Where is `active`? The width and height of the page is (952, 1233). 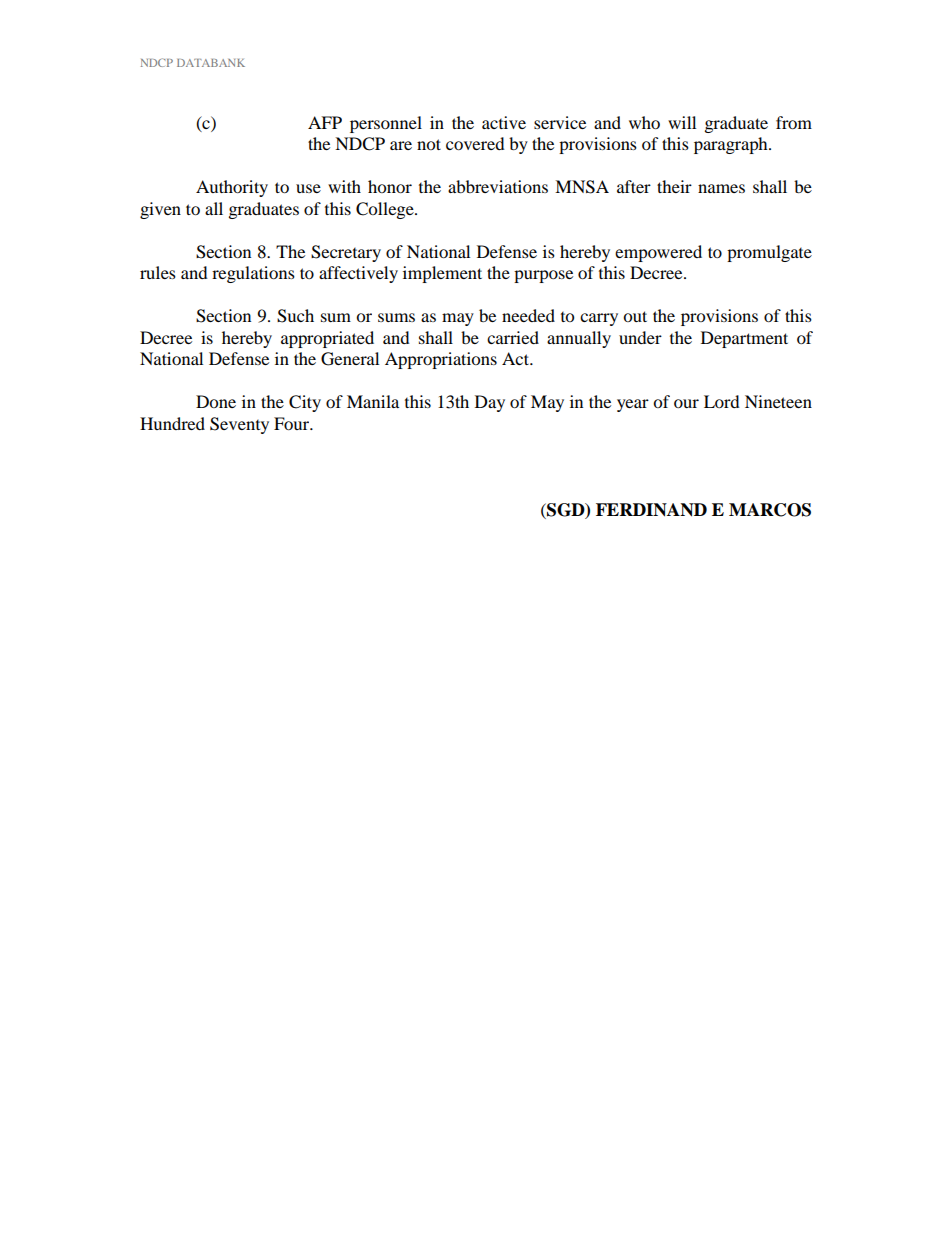
active is located at coordinates (504, 122).
